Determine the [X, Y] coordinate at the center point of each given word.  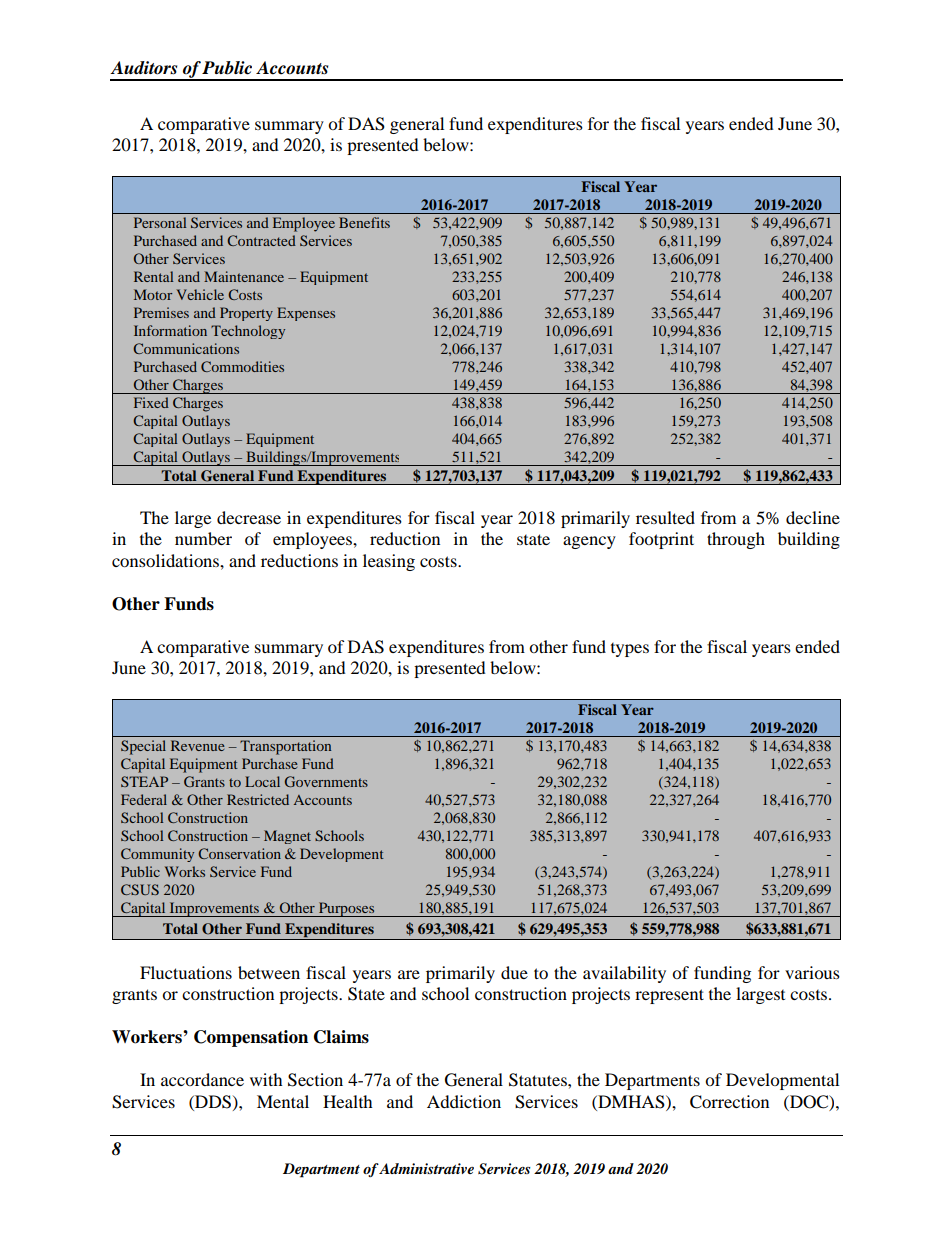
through [736, 540]
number [203, 538]
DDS [212, 1102]
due [514, 972]
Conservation [239, 853]
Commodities [242, 366]
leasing [389, 562]
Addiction [464, 1101]
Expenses [306, 314]
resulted [665, 517]
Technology [248, 332]
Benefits [364, 222]
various [812, 972]
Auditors [143, 68]
